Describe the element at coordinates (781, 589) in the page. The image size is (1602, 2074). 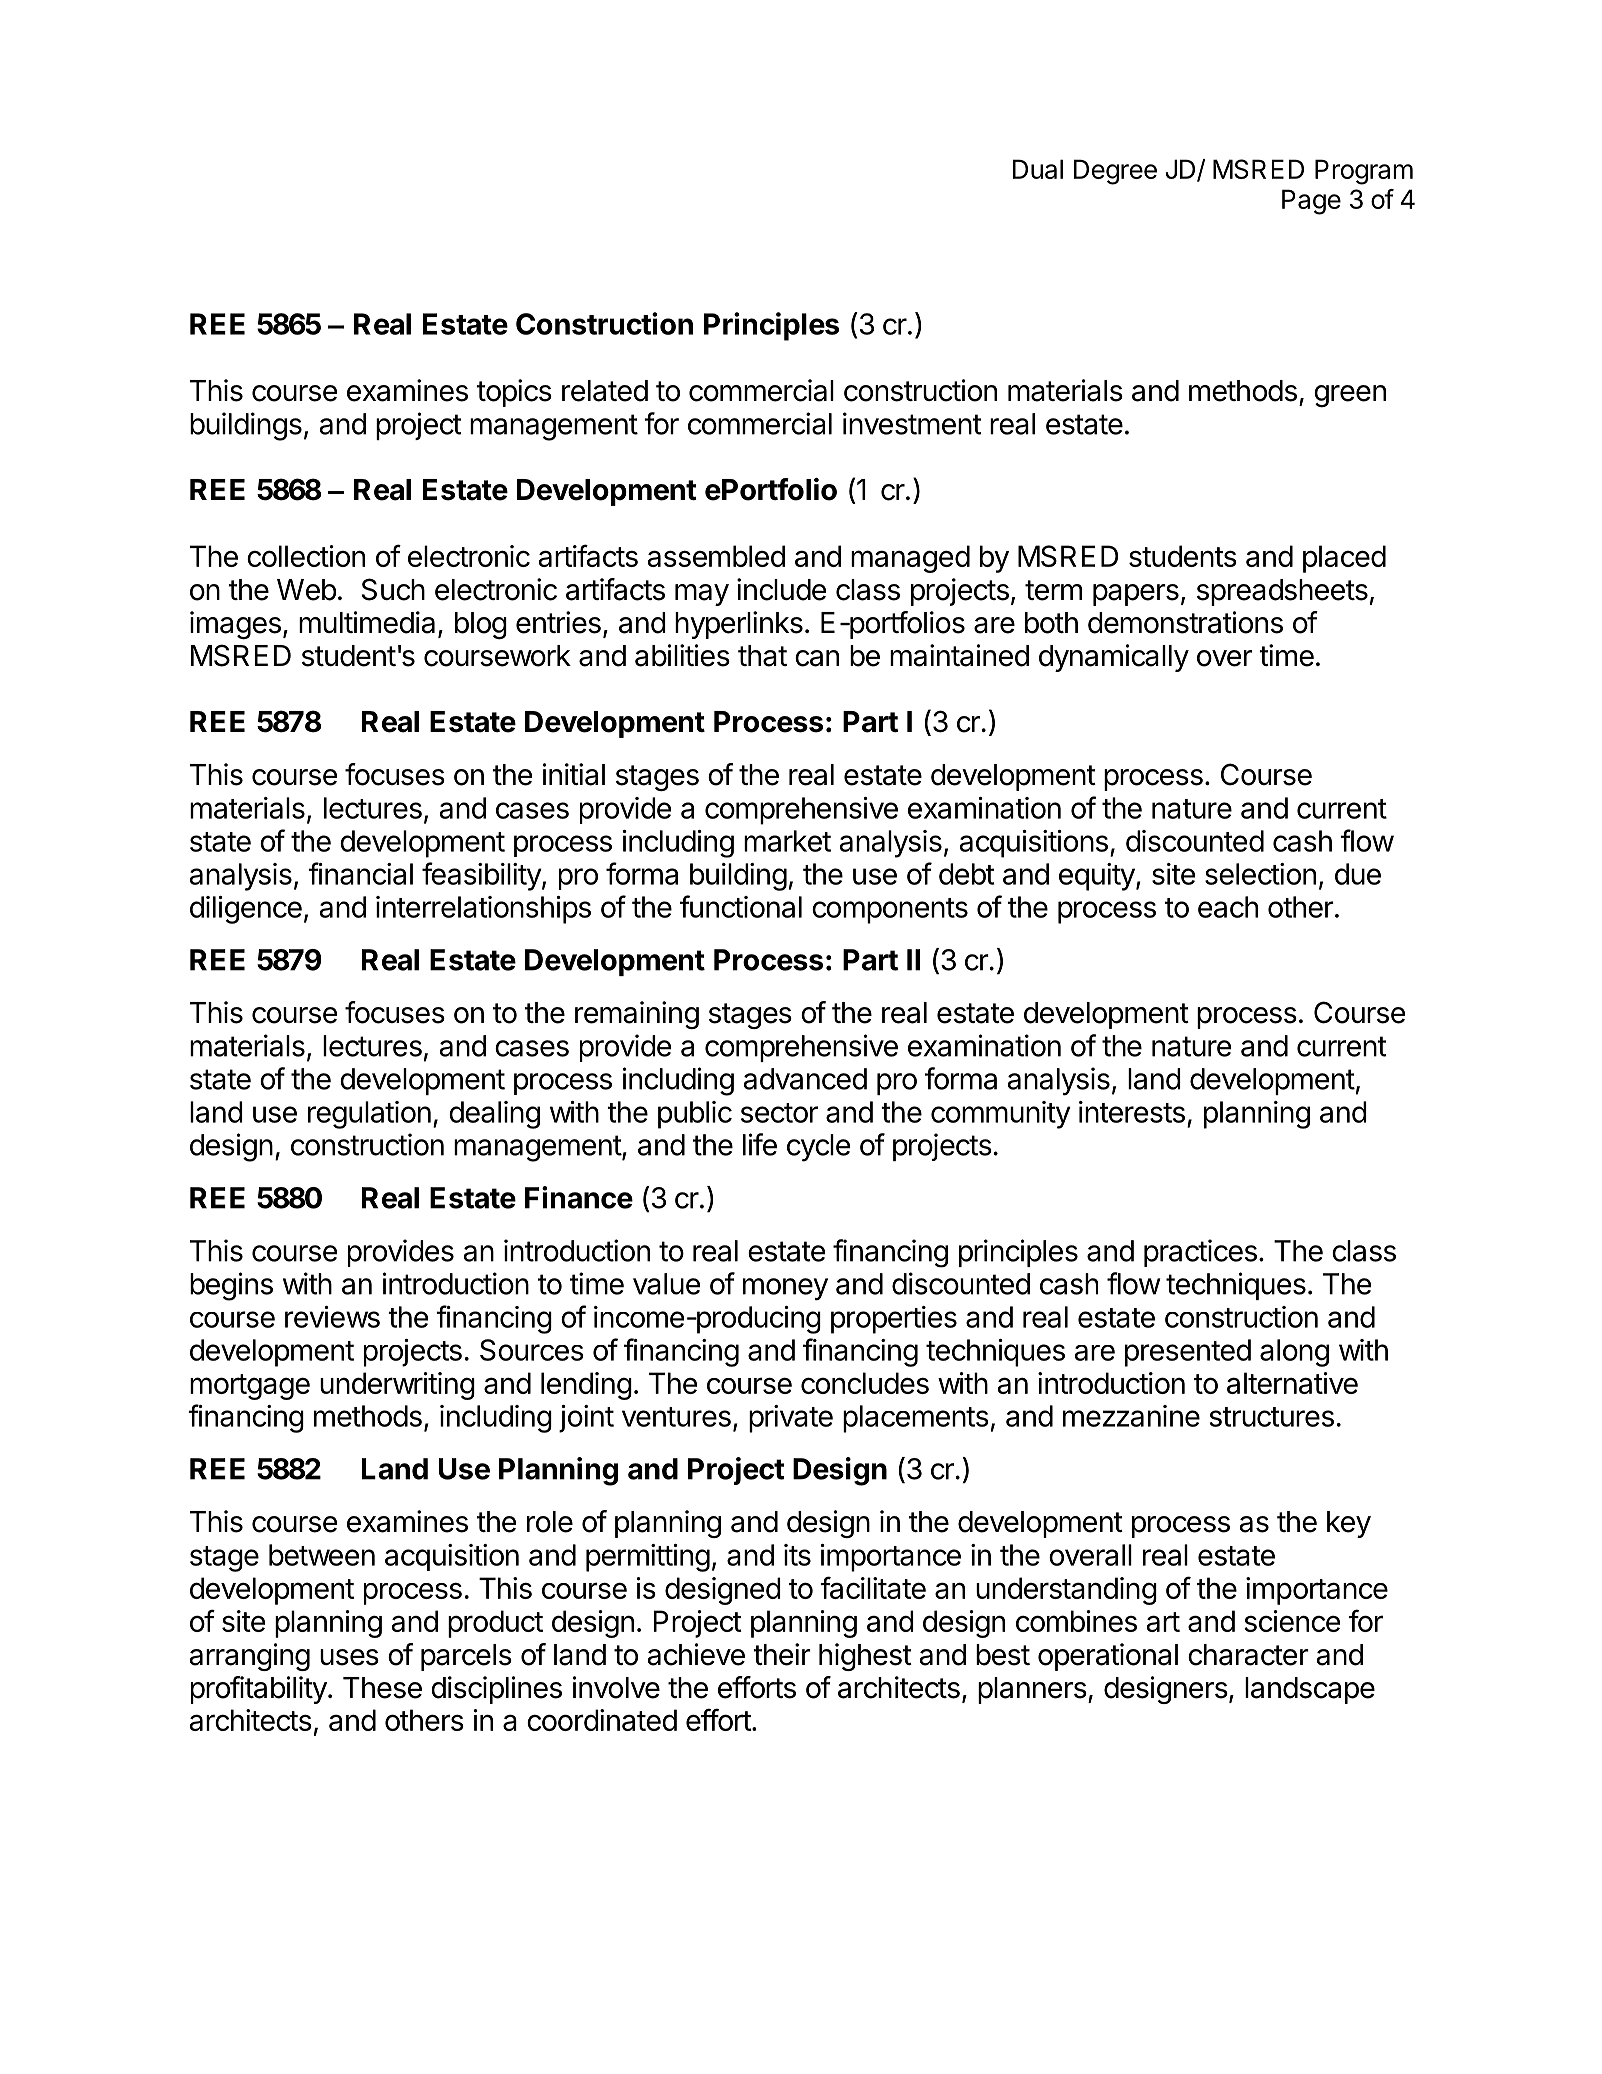
I see `include` at that location.
